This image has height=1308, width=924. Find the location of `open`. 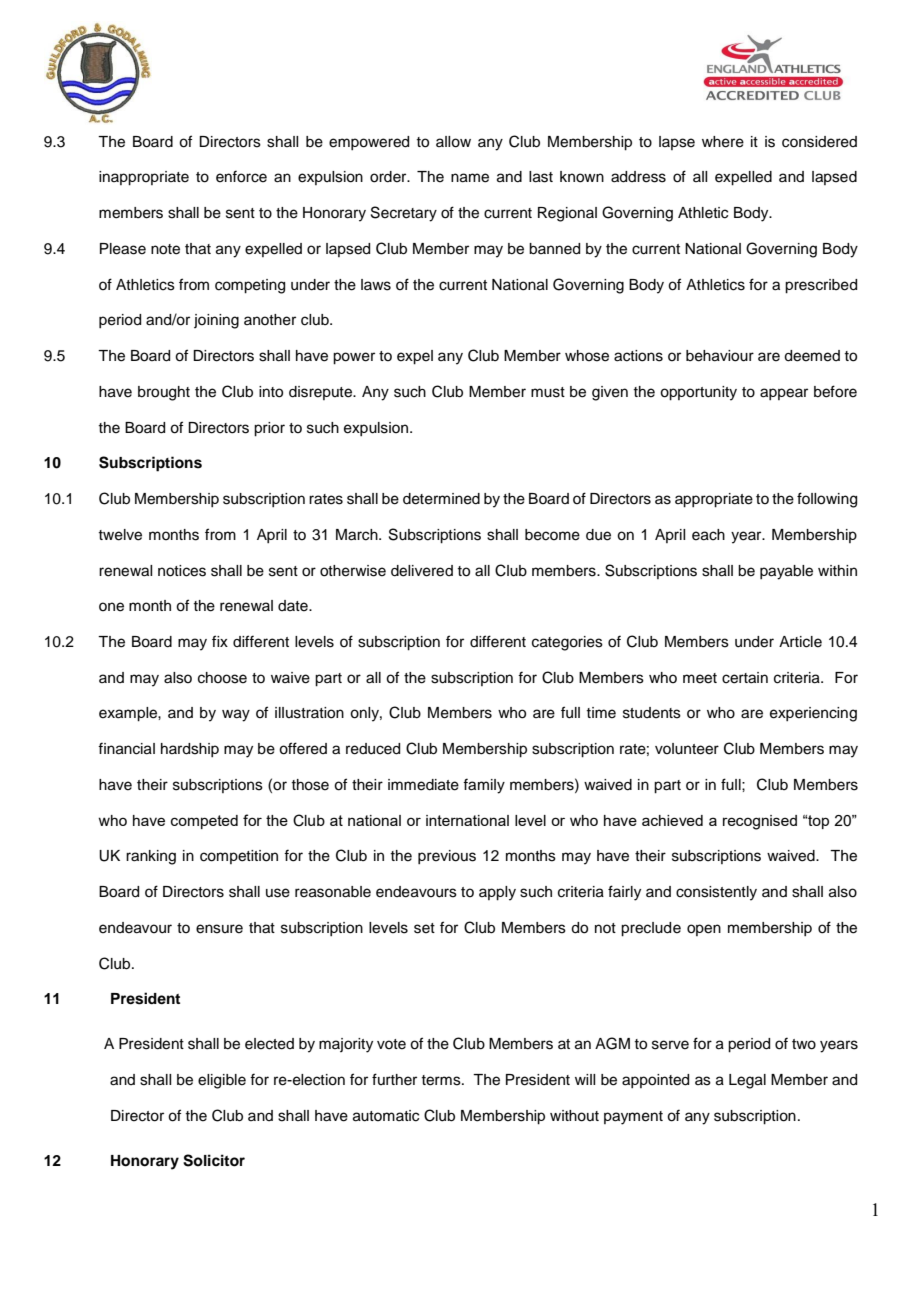

open is located at coordinates (704, 930).
